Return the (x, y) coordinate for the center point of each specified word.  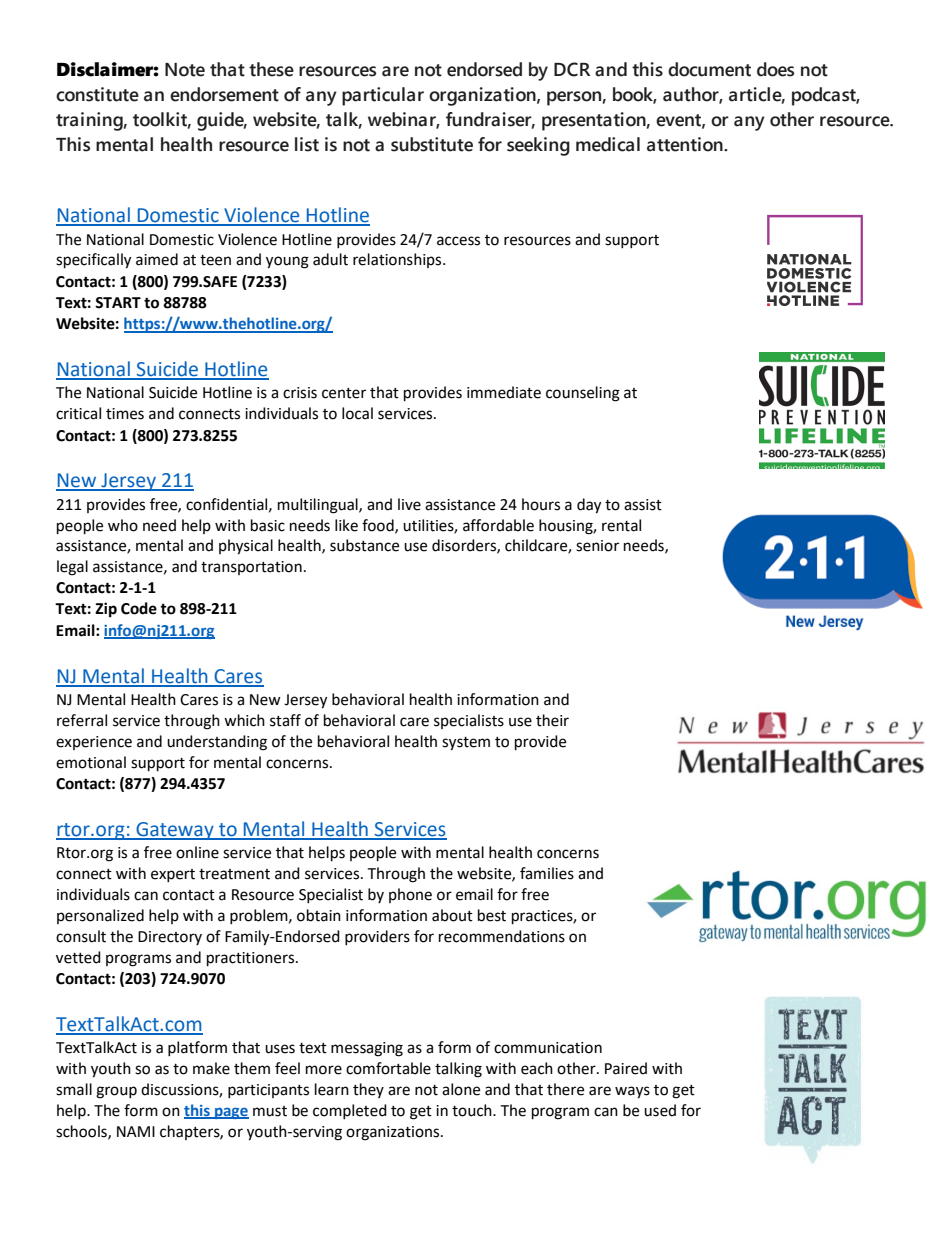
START (118, 303)
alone (461, 1089)
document (709, 69)
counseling (583, 394)
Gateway (175, 831)
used (660, 1110)
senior (597, 546)
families (547, 873)
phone (410, 895)
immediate (504, 392)
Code (139, 608)
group (116, 1092)
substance (364, 545)
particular (383, 96)
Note (185, 70)
